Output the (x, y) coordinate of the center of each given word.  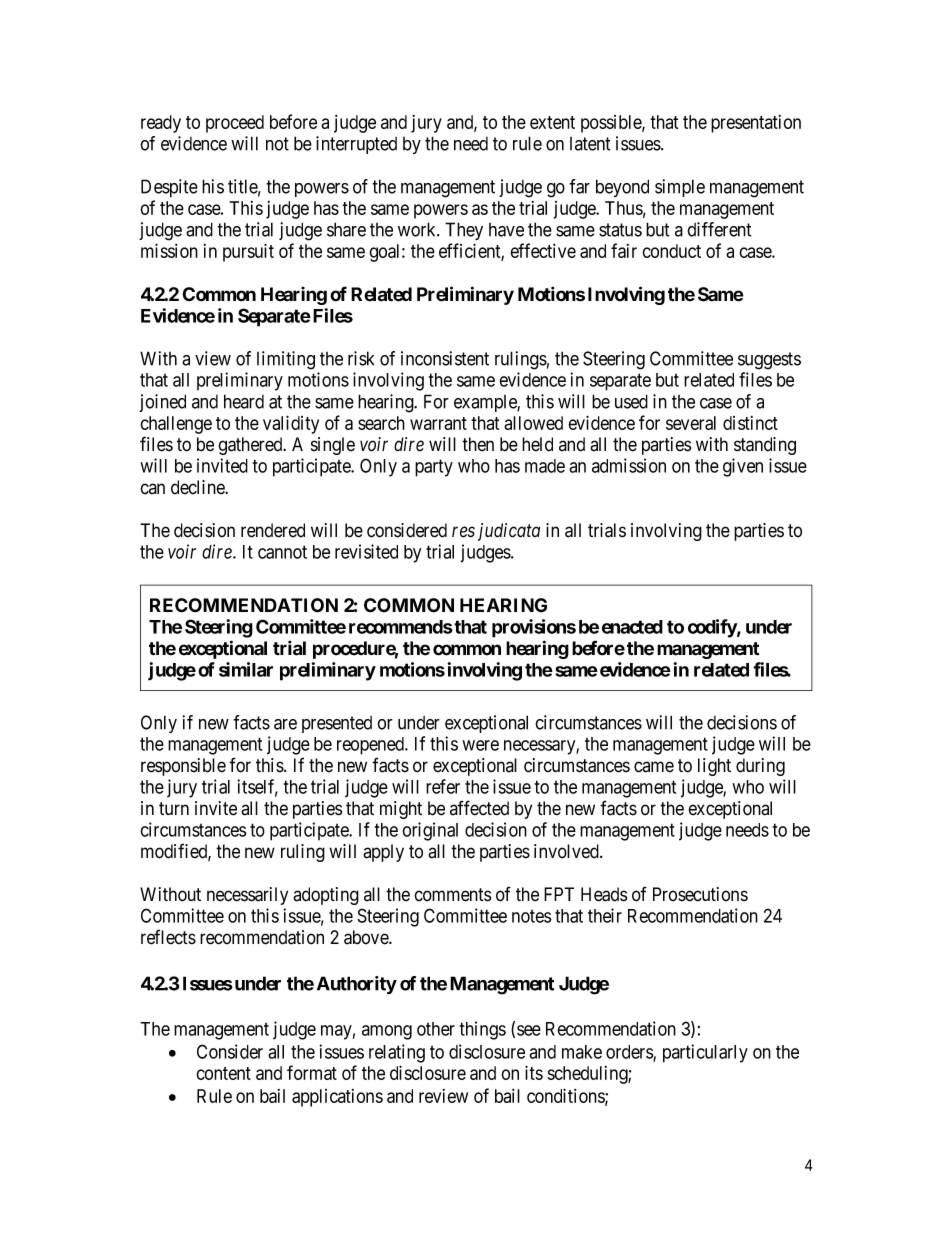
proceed (235, 124)
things (483, 1030)
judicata (509, 532)
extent (552, 122)
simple (680, 188)
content (223, 1073)
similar (246, 669)
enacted (632, 627)
